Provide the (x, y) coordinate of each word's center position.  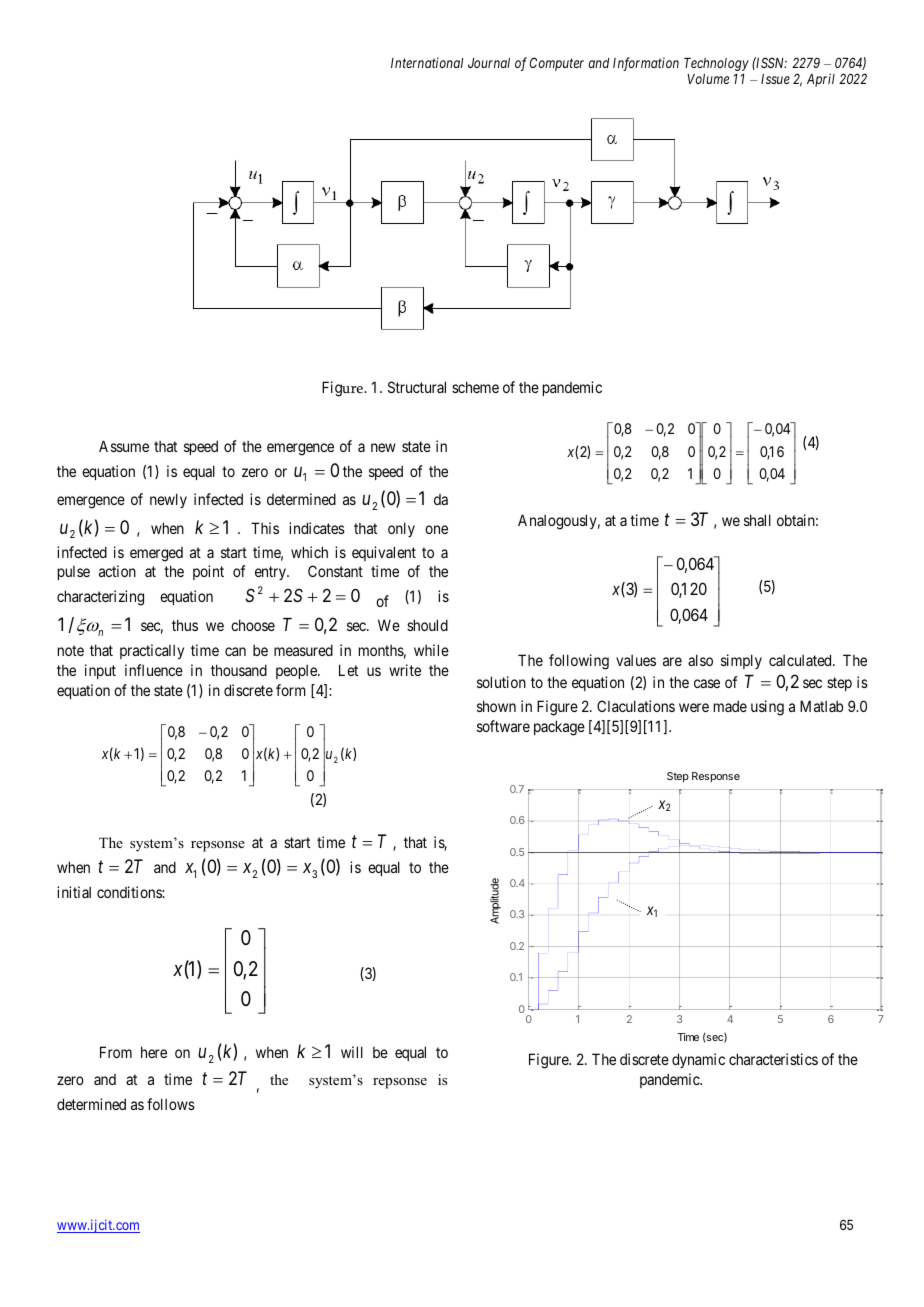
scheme (475, 387)
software (503, 726)
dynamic (698, 1060)
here (154, 1052)
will (352, 1052)
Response (716, 777)
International (427, 62)
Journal (489, 63)
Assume (124, 446)
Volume (708, 79)
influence (154, 670)
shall (757, 520)
